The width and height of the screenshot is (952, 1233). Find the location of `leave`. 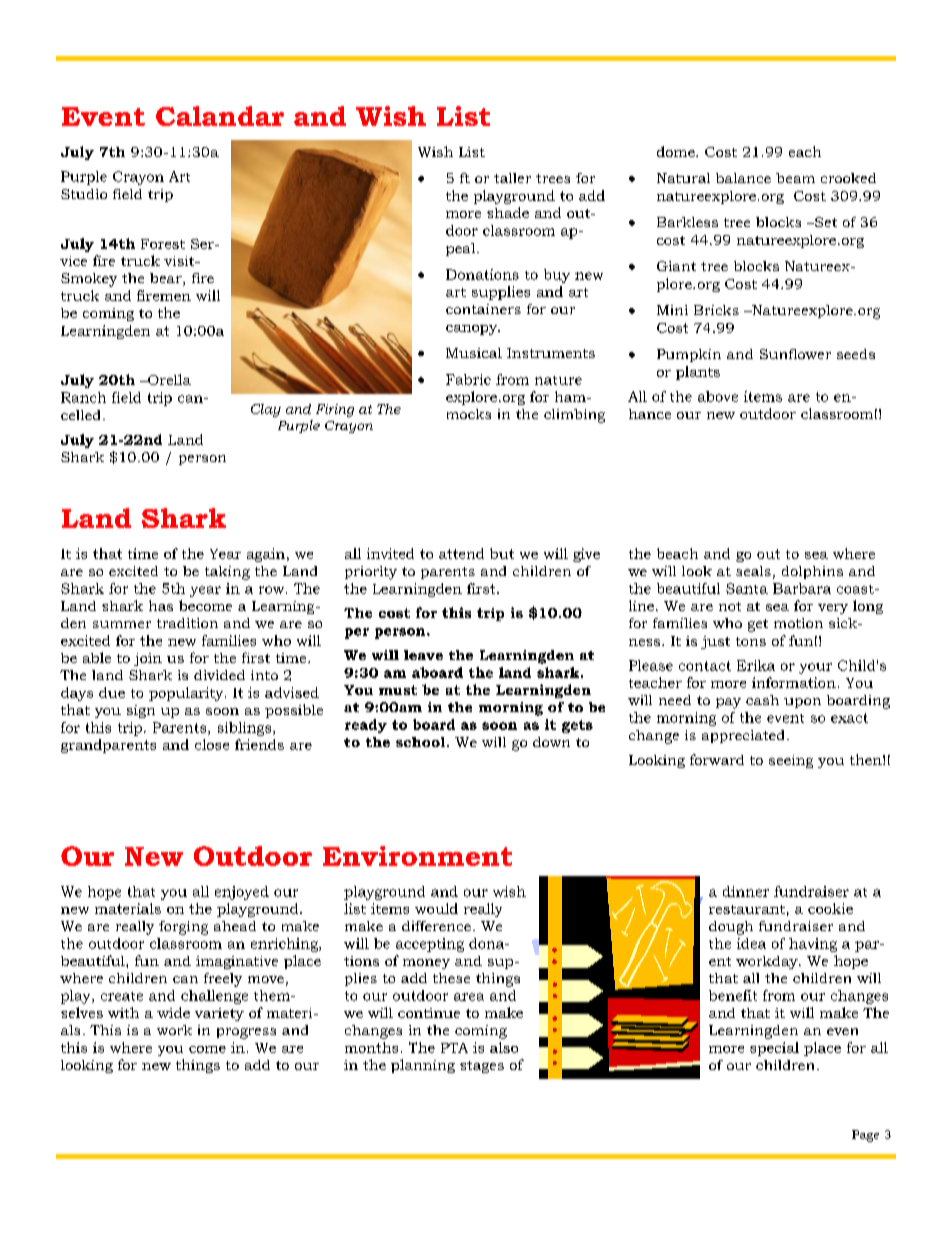

leave is located at coordinates (423, 655).
